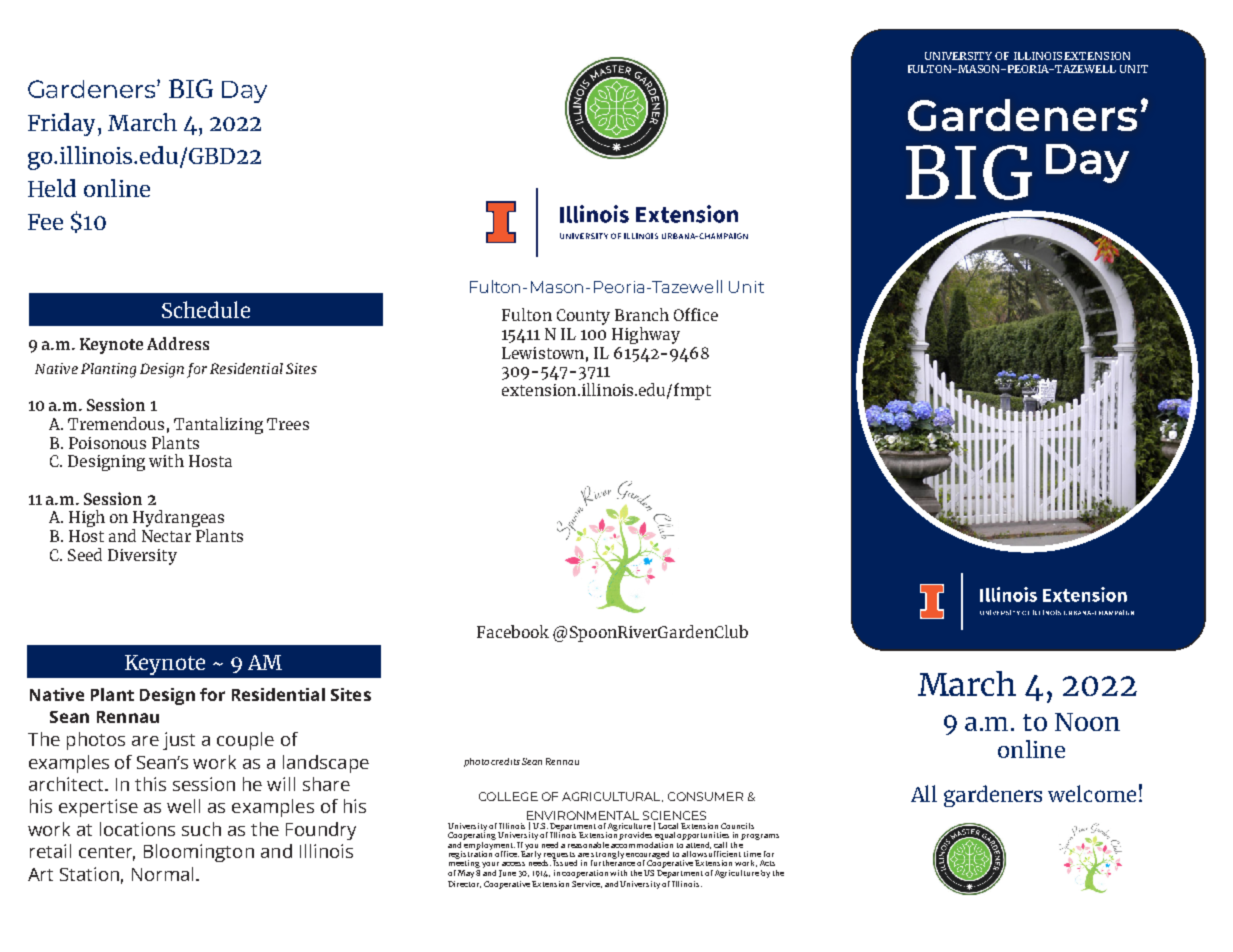  I want to click on Facebook, so click(513, 631).
